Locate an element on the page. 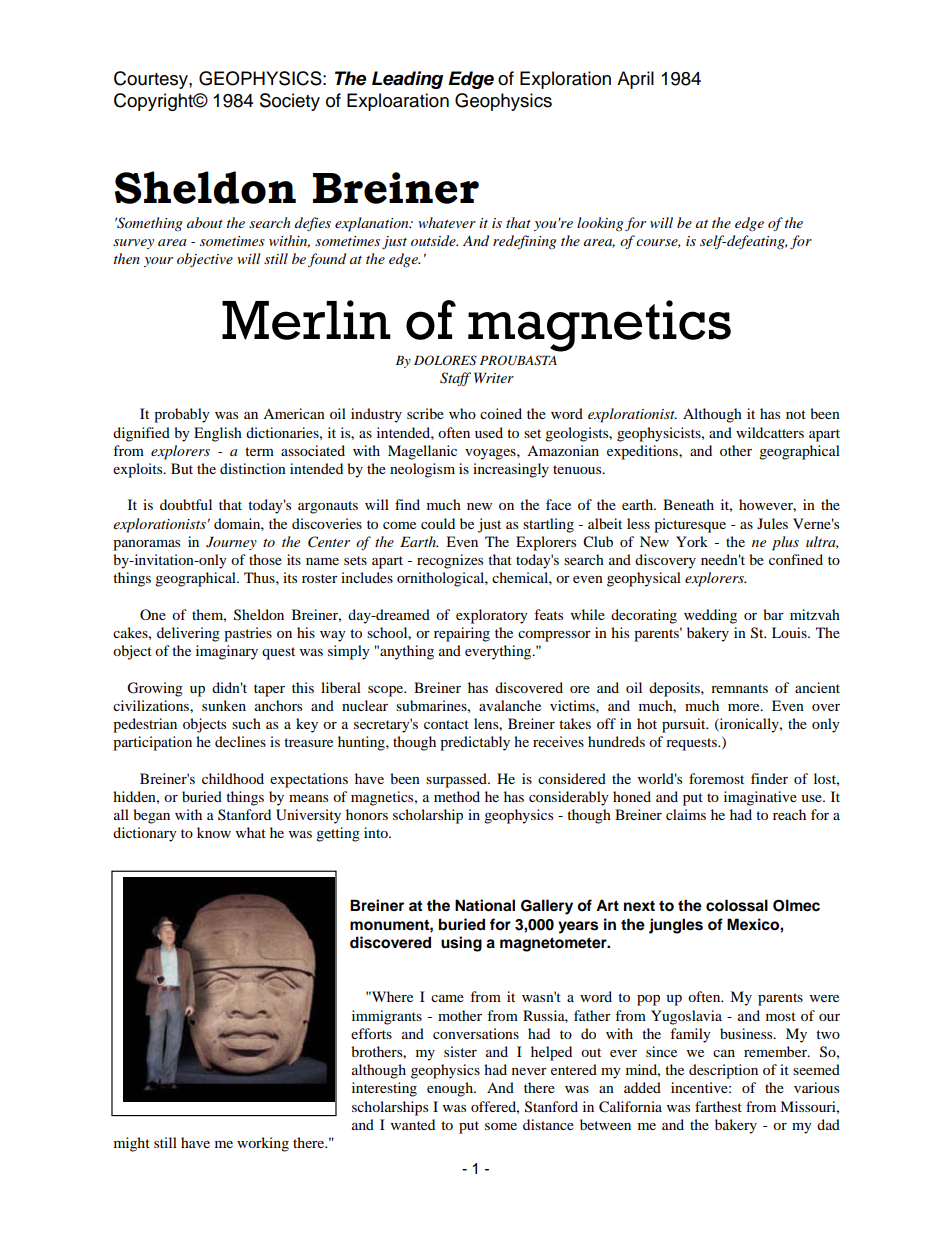 The width and height of the image is (952, 1233). surpassed is located at coordinates (457, 780).
